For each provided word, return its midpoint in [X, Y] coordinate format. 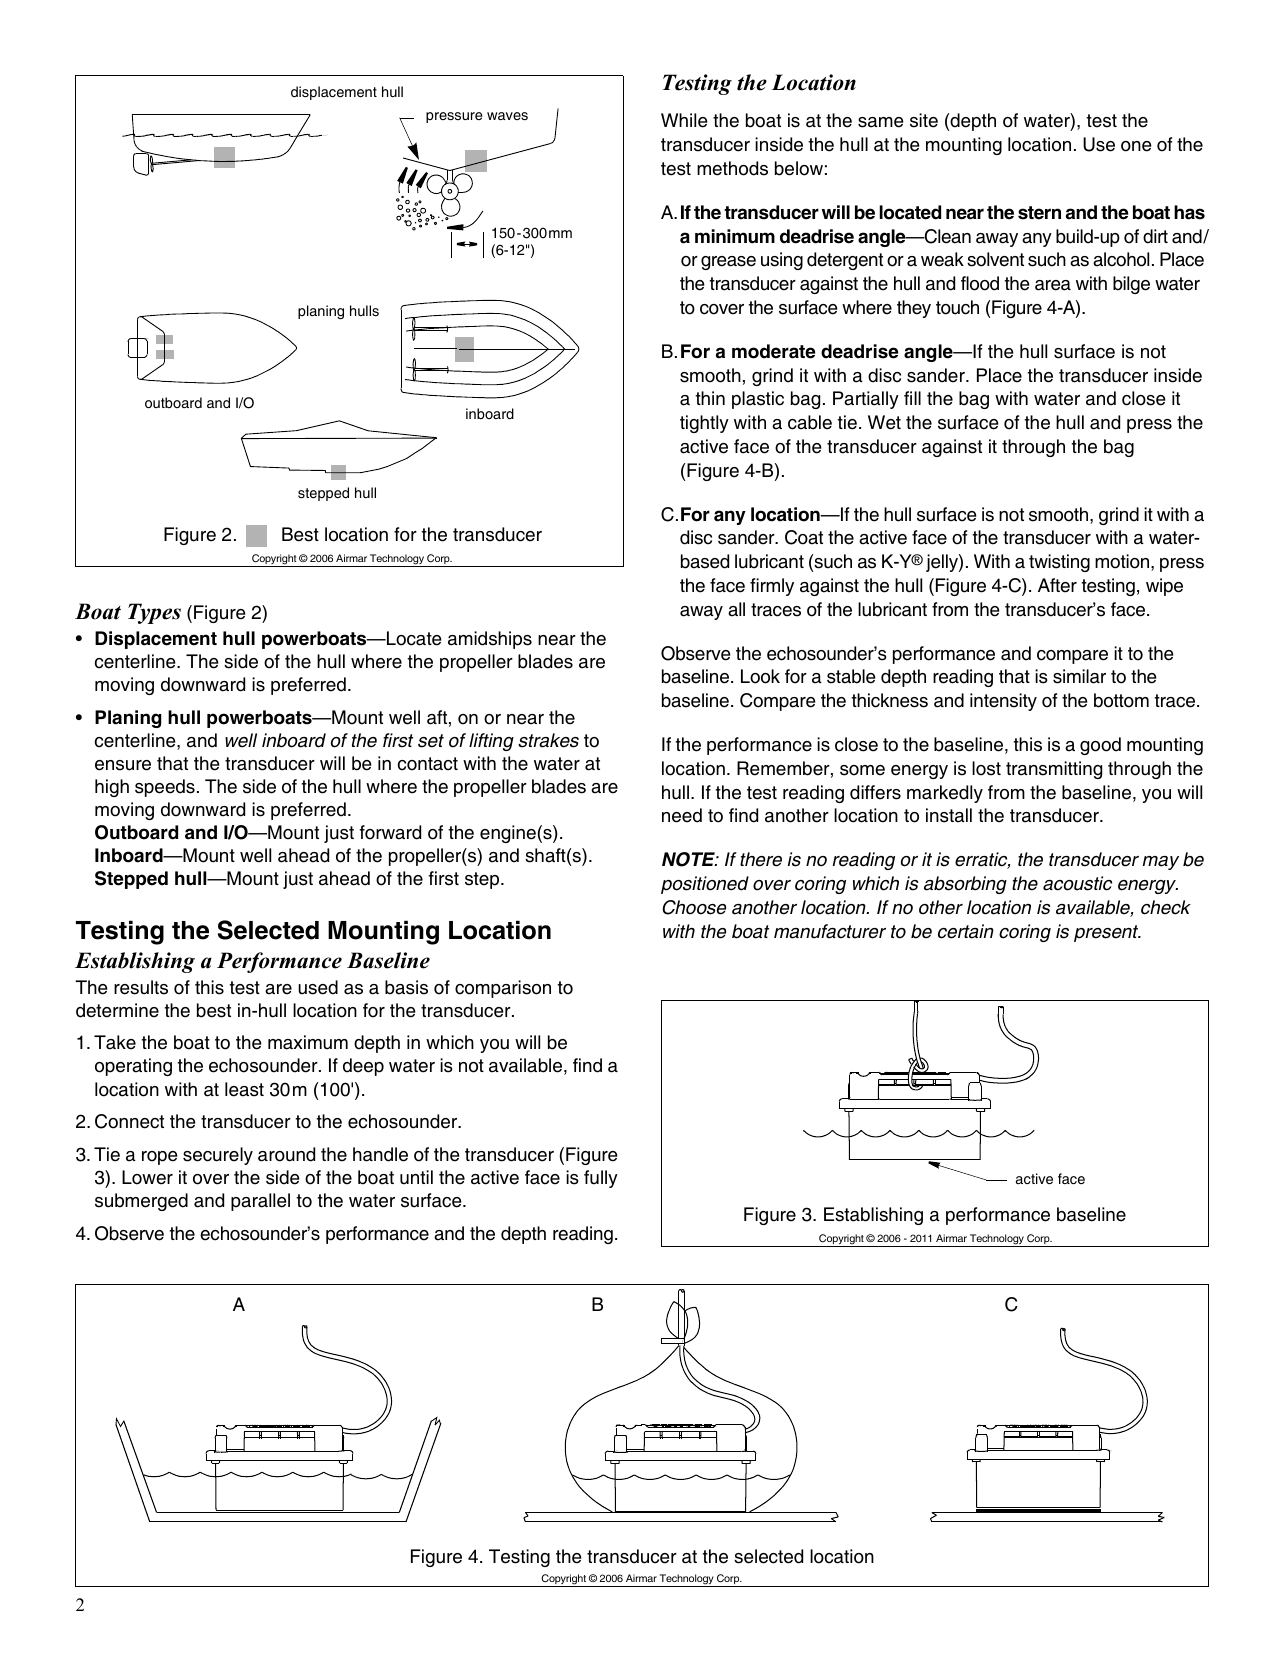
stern [1039, 213]
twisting [1059, 563]
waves [507, 116]
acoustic [1077, 883]
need [682, 815]
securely [218, 1156]
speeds [165, 788]
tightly [704, 424]
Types [154, 613]
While [684, 120]
